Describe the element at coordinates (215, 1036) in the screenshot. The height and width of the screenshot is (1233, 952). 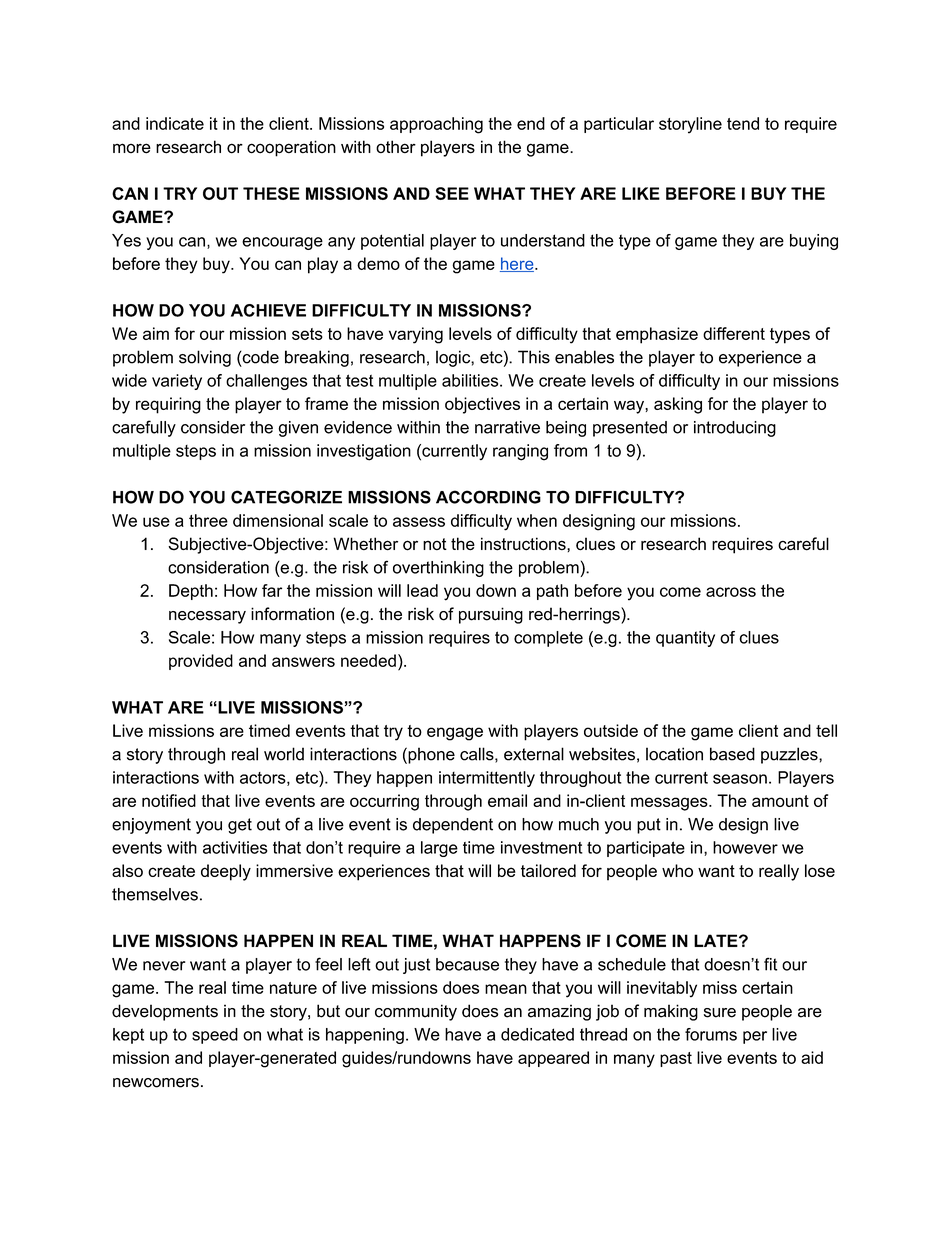
I see `speed` at that location.
